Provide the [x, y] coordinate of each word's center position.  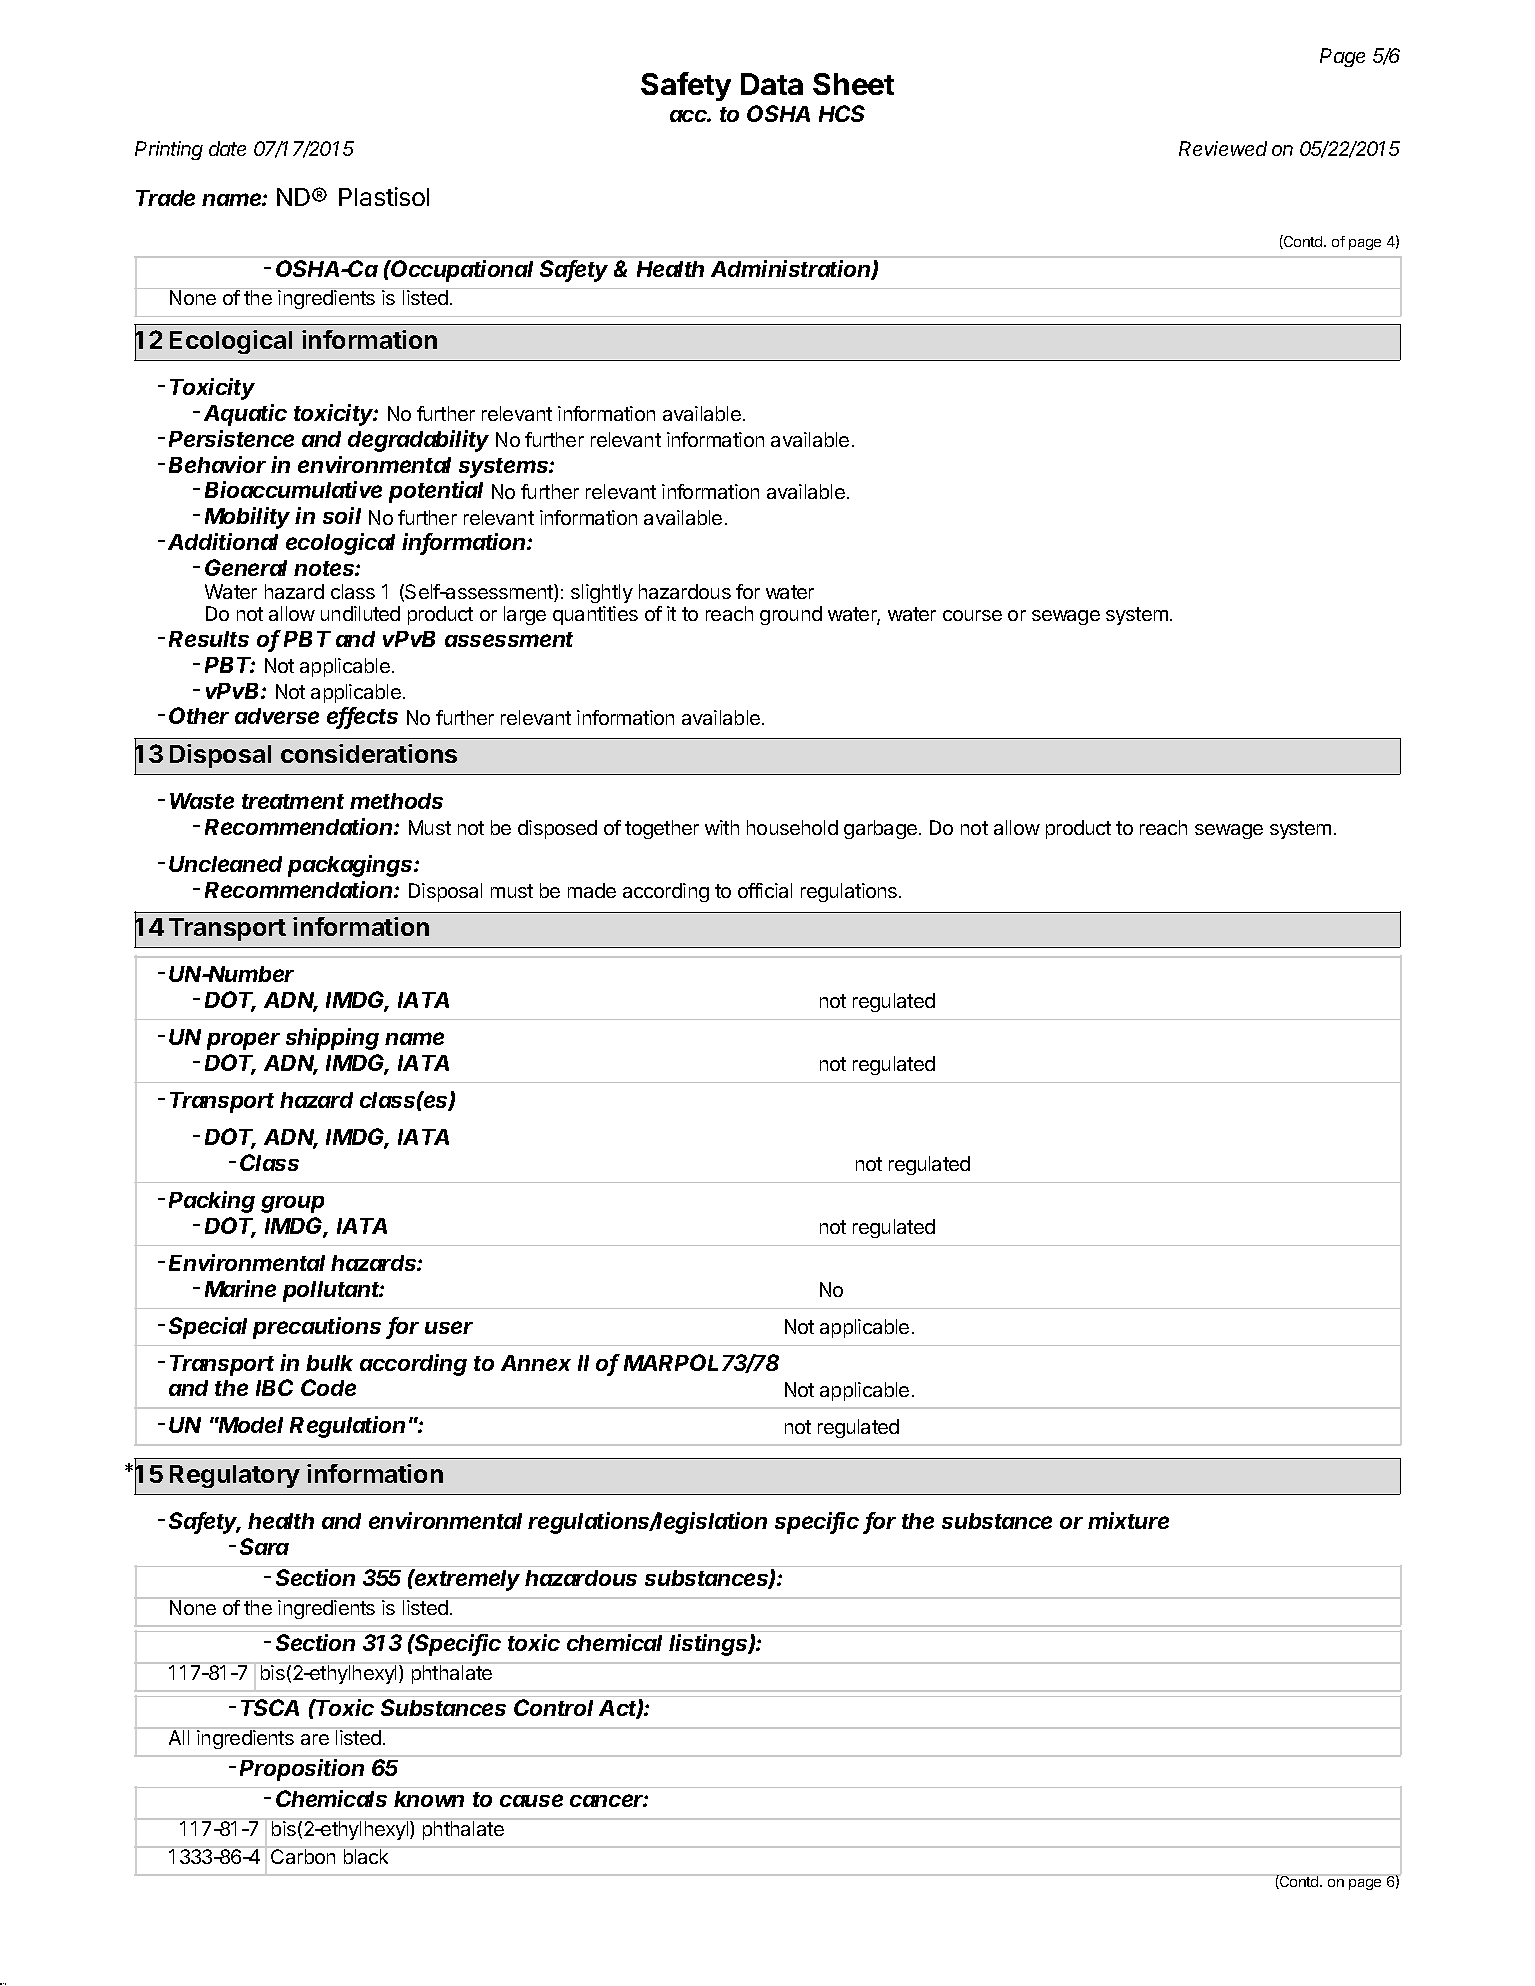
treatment [293, 801]
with [722, 827]
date [227, 148]
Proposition [302, 1770]
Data [772, 84]
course [972, 615]
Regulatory [235, 1476]
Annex [536, 1363]
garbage [880, 829]
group [292, 1204]
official [765, 890]
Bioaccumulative [293, 489]
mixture [1128, 1520]
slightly [602, 593]
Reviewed [1223, 148]
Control [553, 1707]
